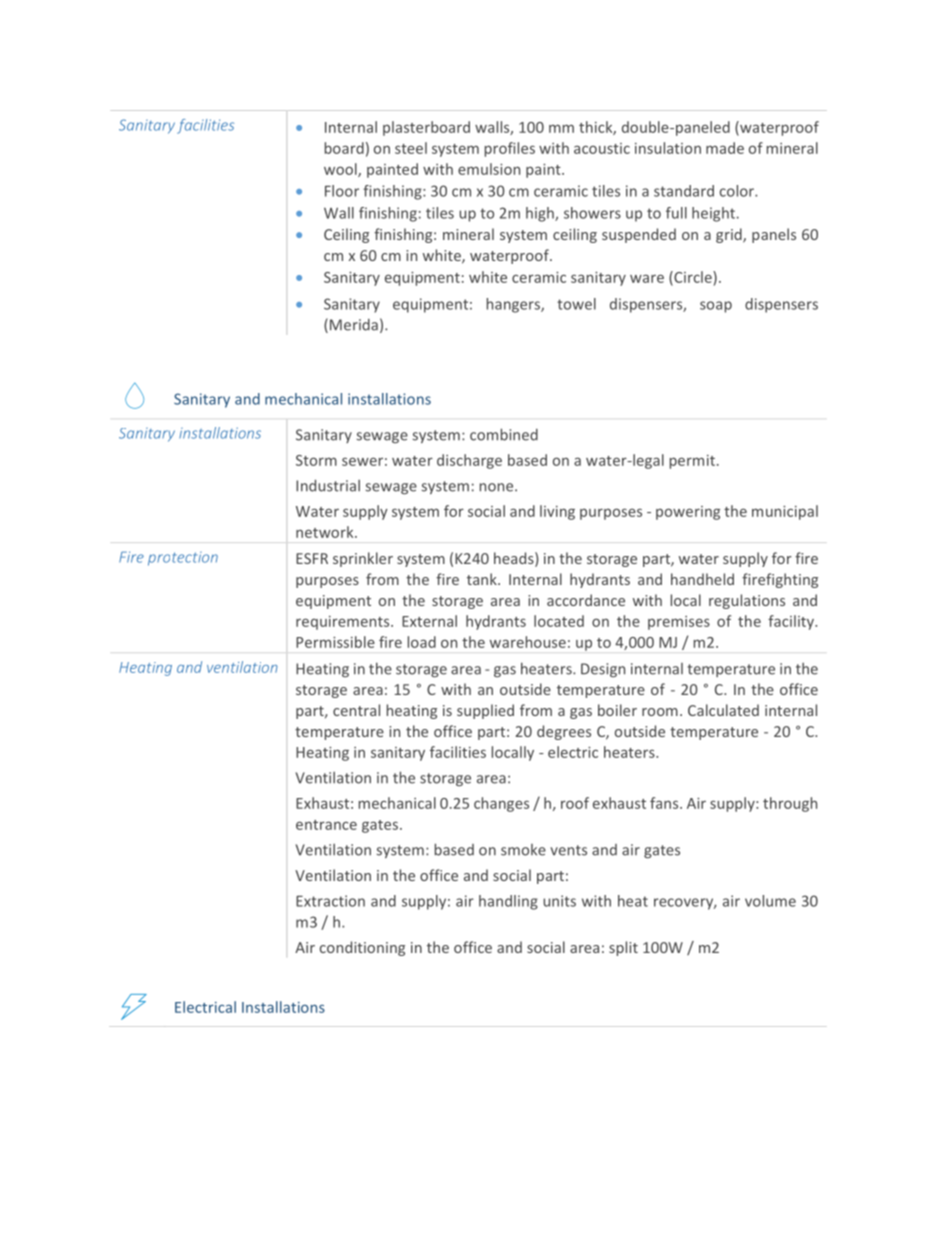  Describe the element at coordinates (504, 434) in the document. I see `combined` at that location.
